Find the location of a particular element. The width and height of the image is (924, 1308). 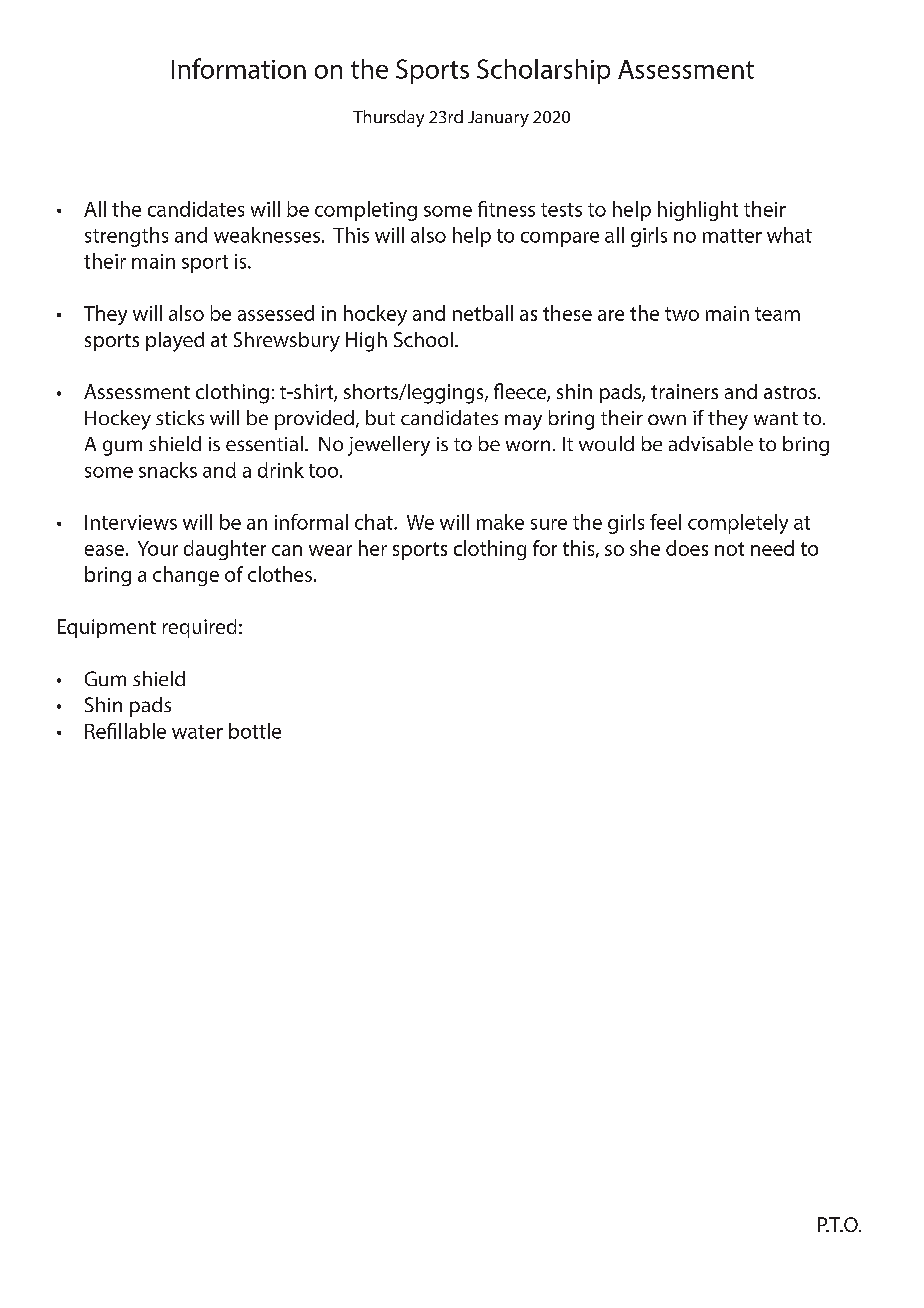

Scholarship is located at coordinates (543, 71).
